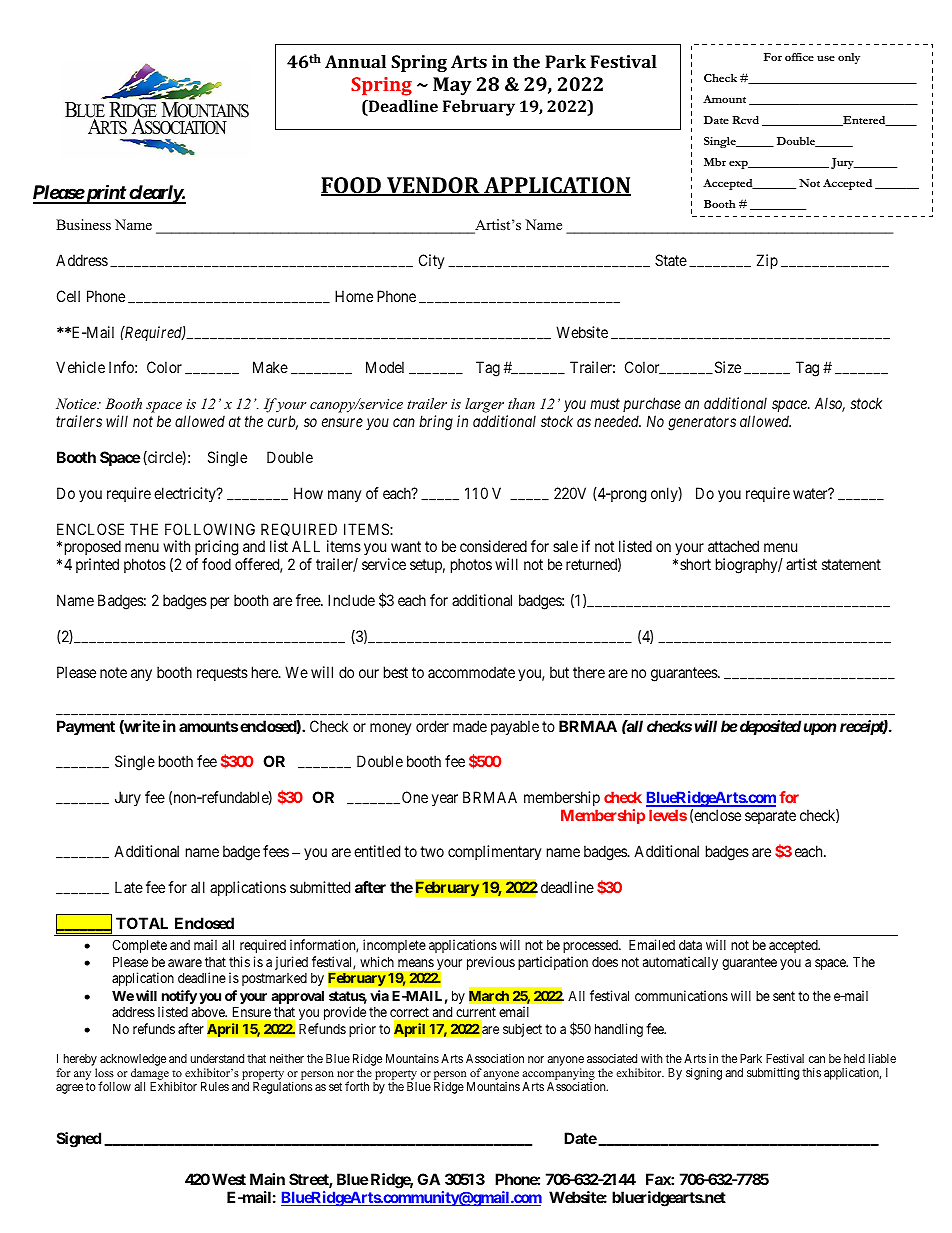 Image resolution: width=952 pixels, height=1233 pixels. I want to click on attached, so click(733, 546).
